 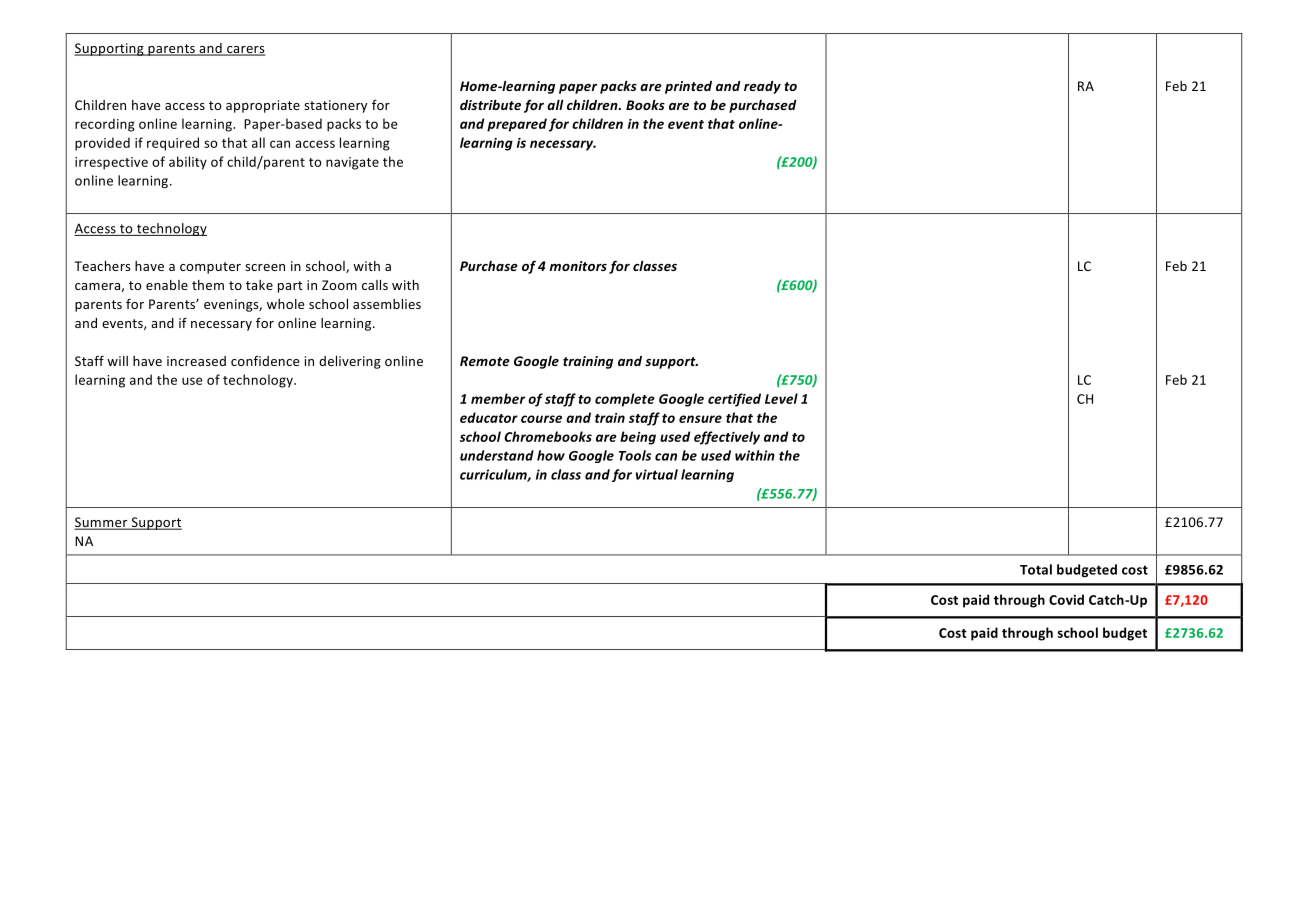 I want to click on printed, so click(x=688, y=87).
